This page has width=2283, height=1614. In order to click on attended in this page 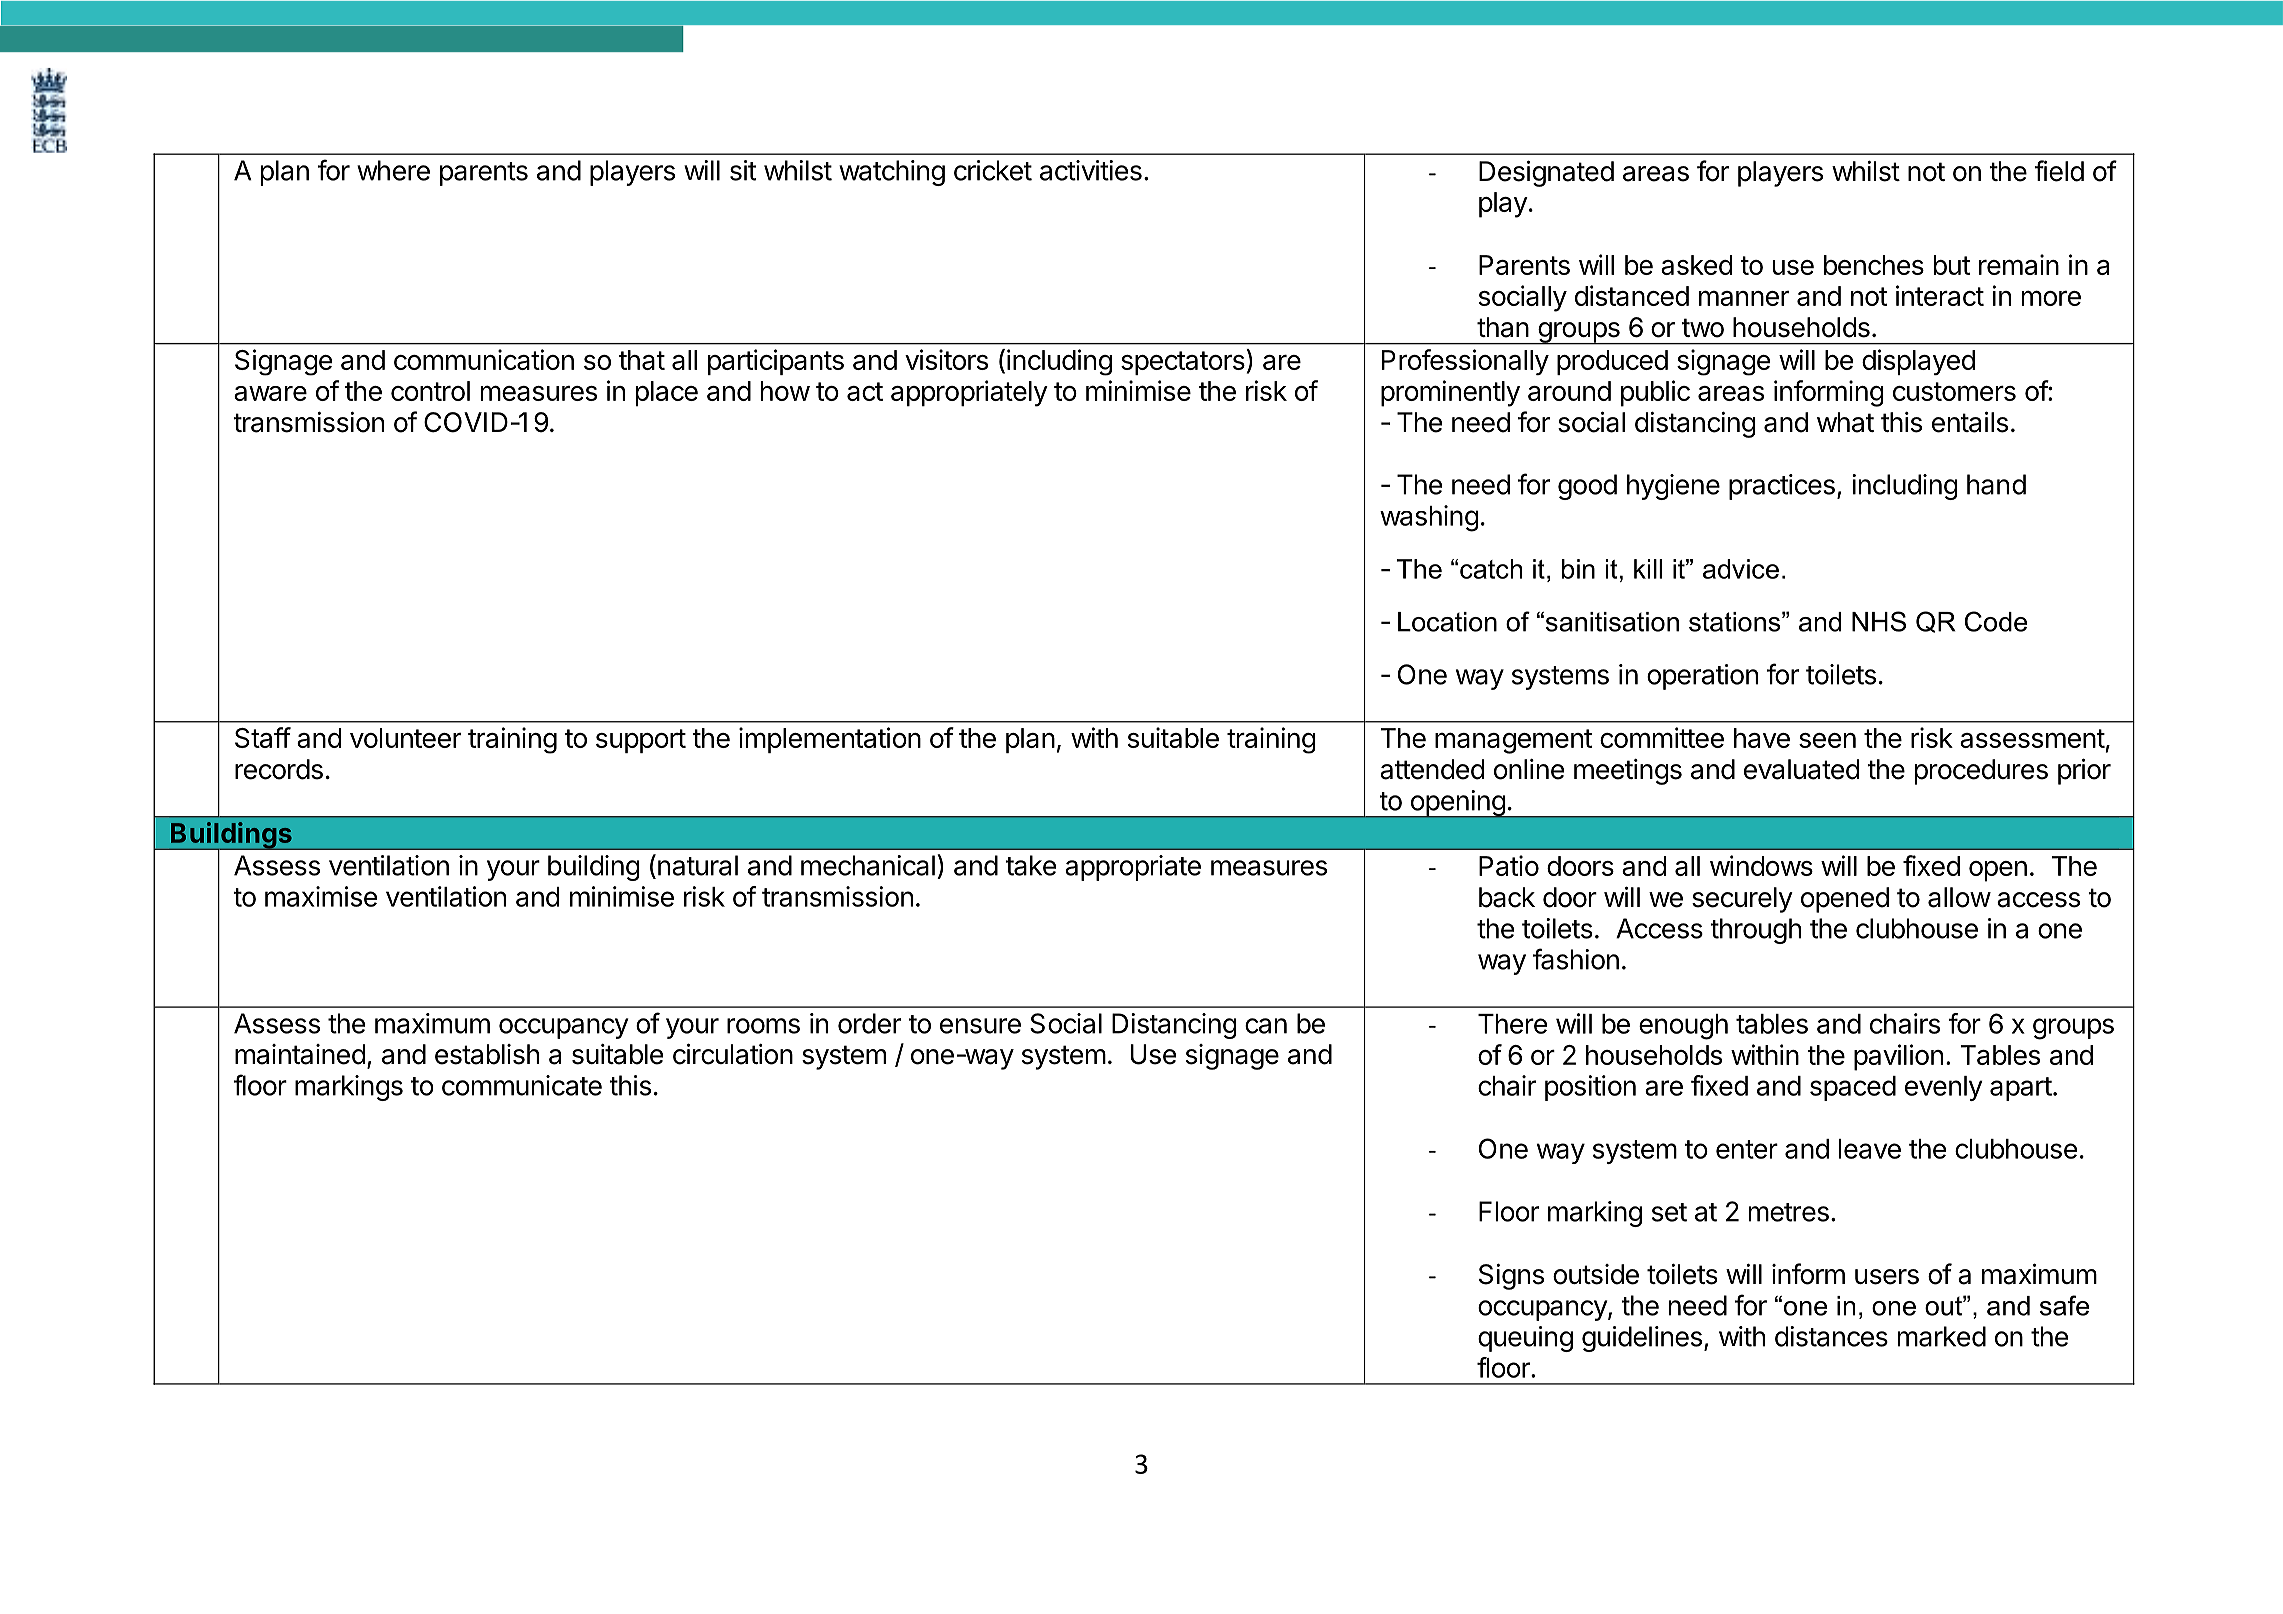, I will do `click(1433, 769)`.
